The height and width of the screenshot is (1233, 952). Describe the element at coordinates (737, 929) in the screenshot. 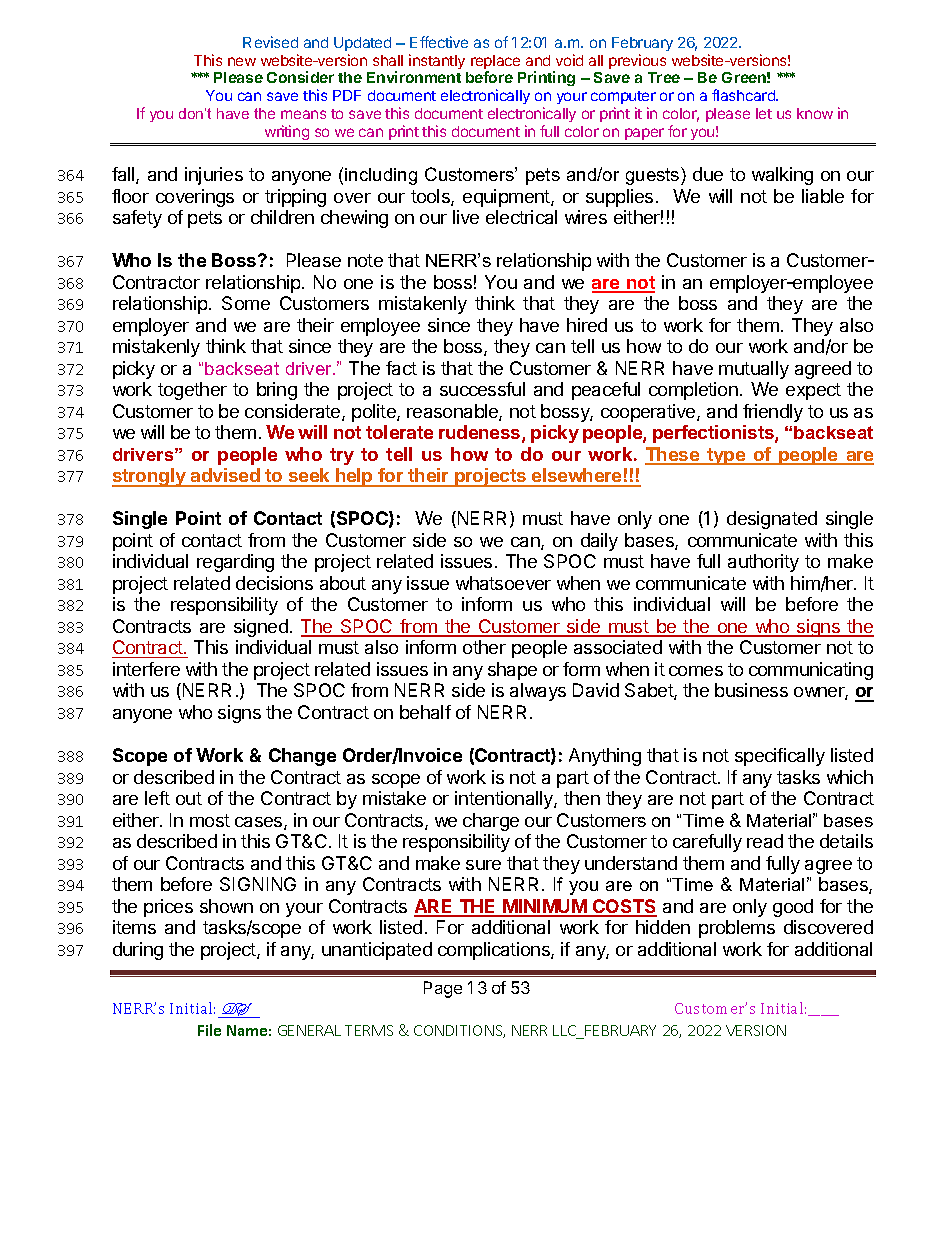

I see `problems` at that location.
